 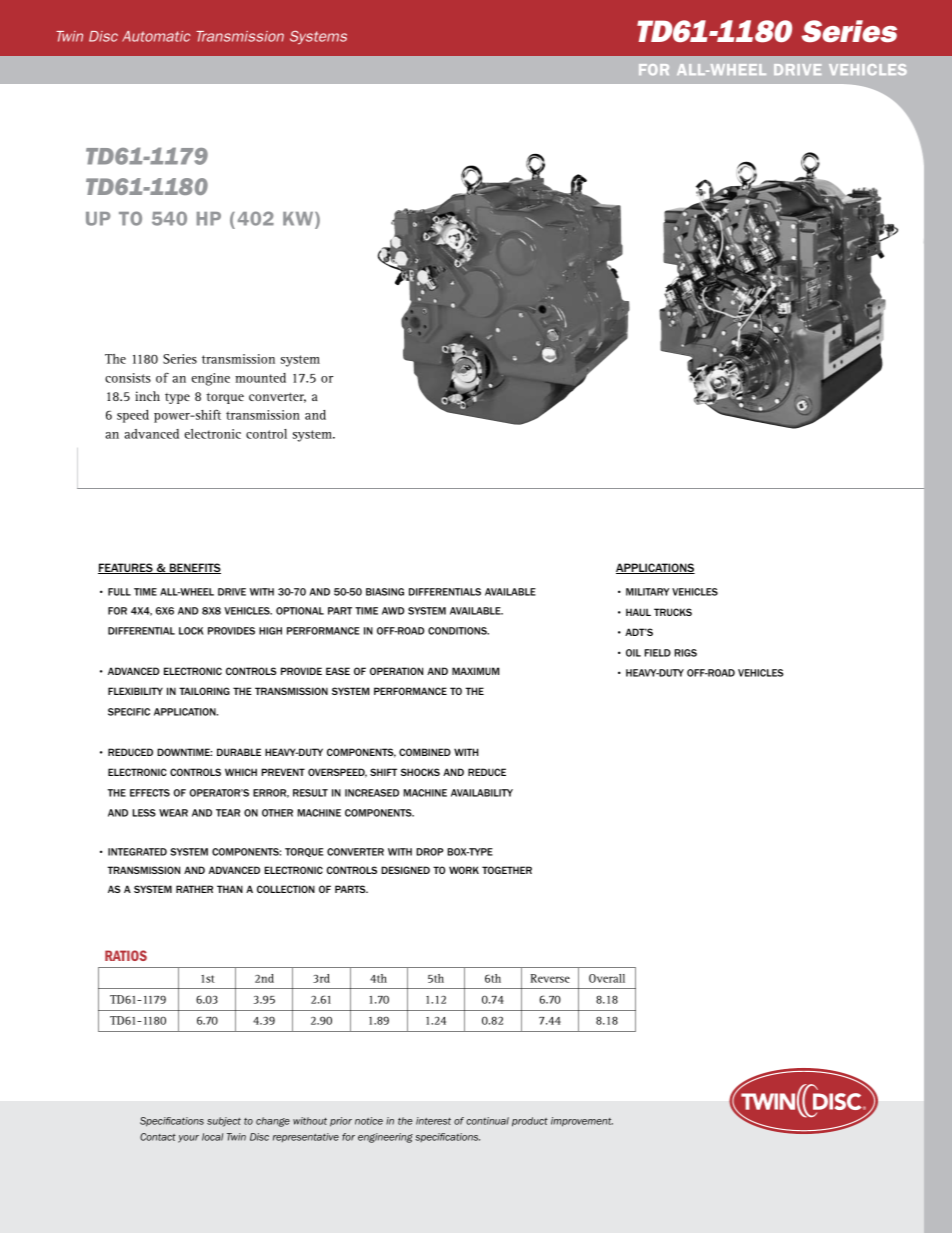 What do you see at coordinates (260, 378) in the screenshot?
I see `mounted` at bounding box center [260, 378].
